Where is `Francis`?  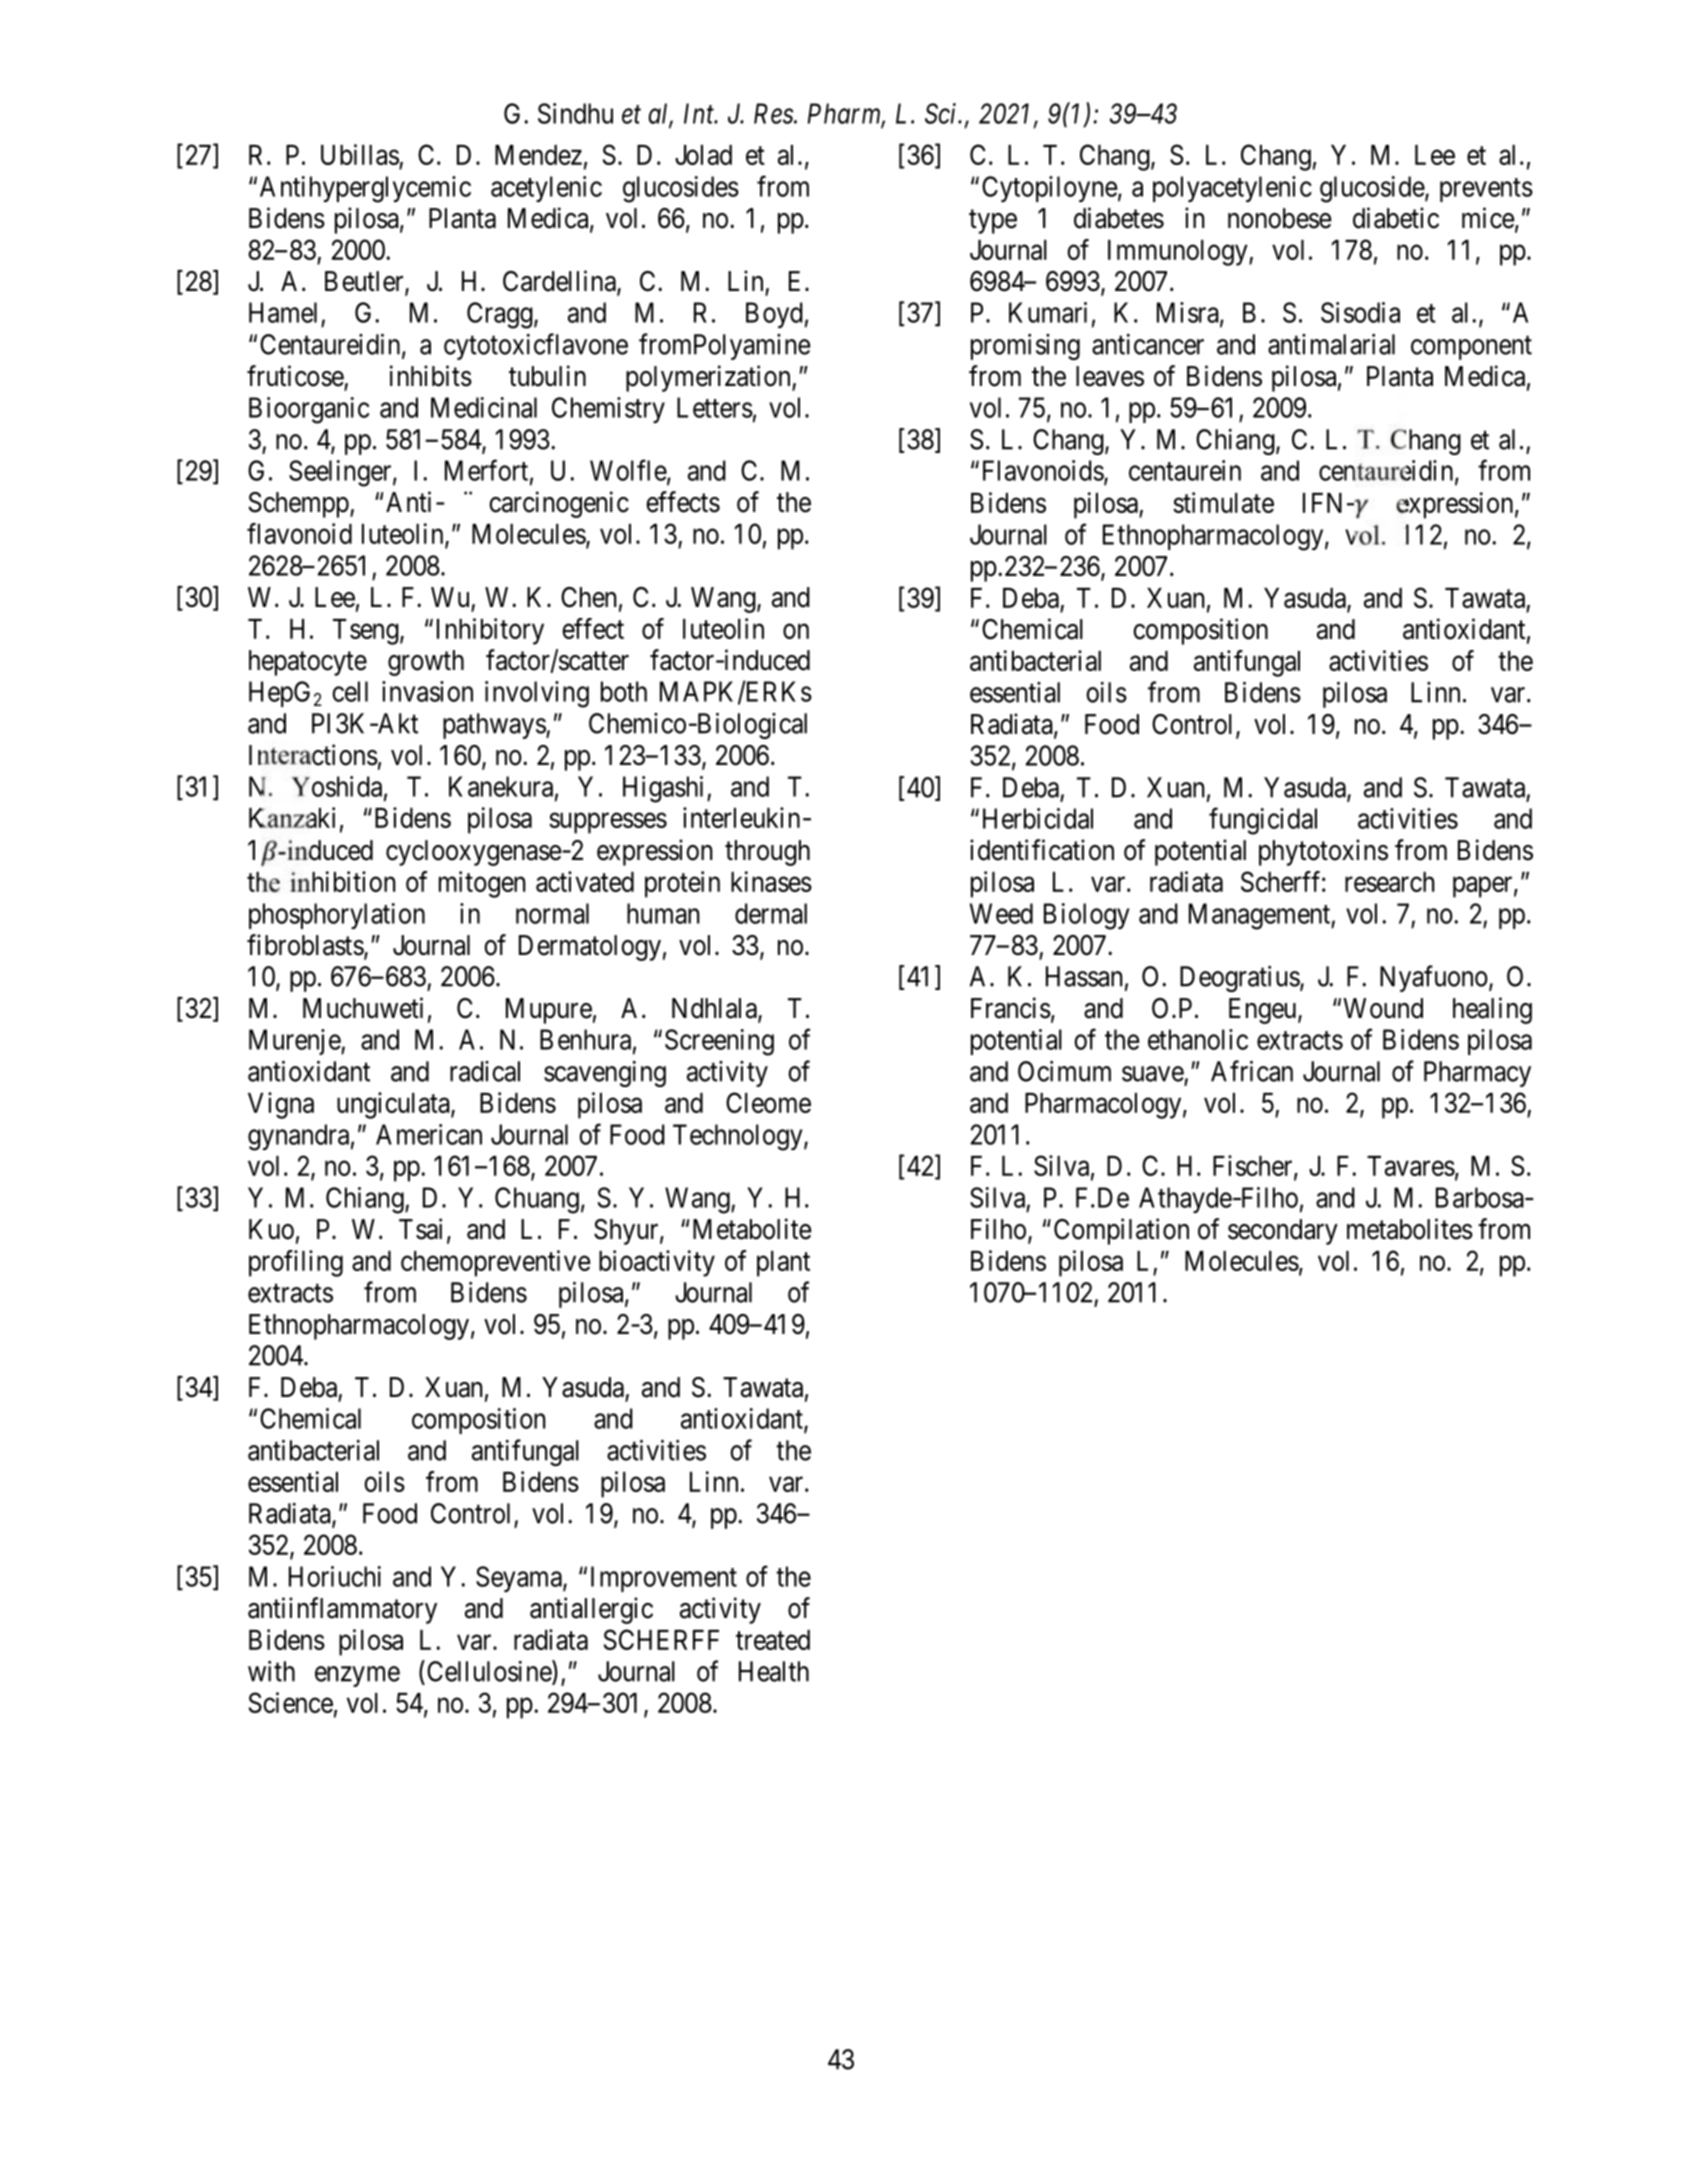 Francis is located at coordinates (1011, 1008).
